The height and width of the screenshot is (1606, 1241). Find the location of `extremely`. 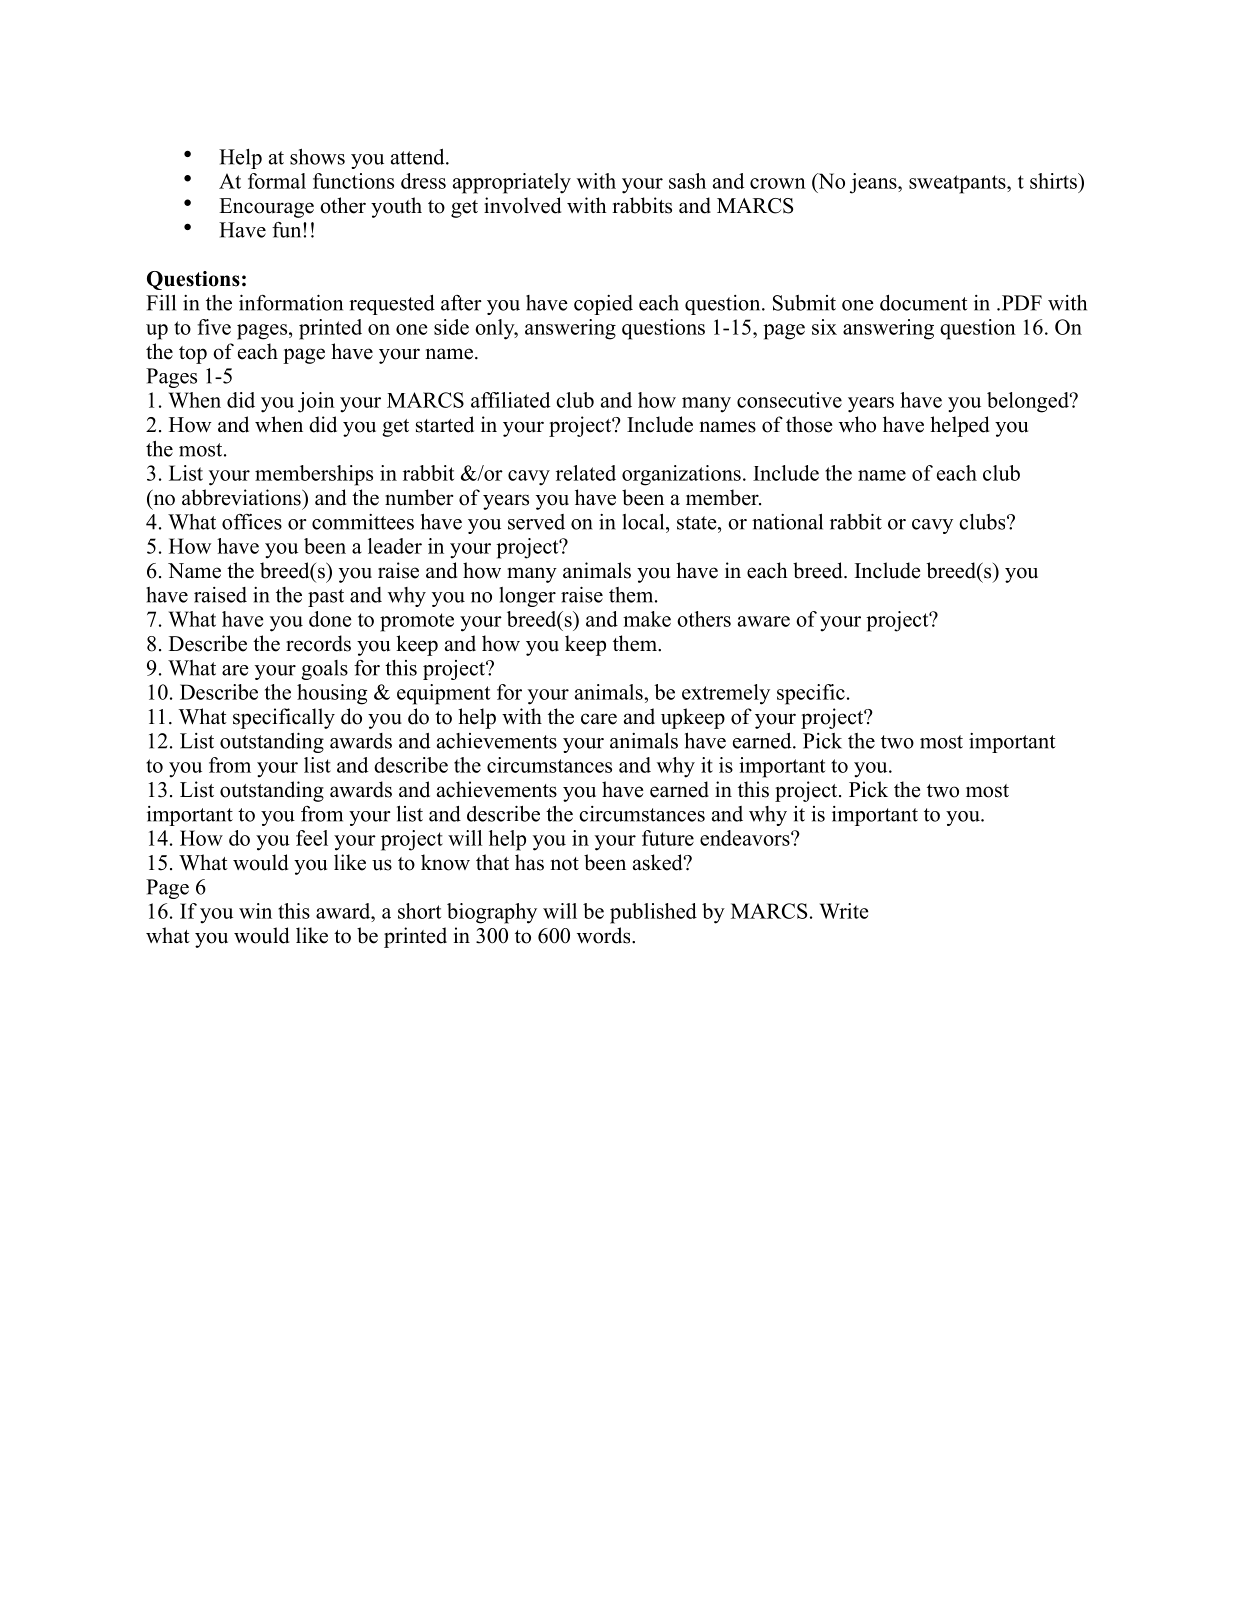

extremely is located at coordinates (726, 694).
